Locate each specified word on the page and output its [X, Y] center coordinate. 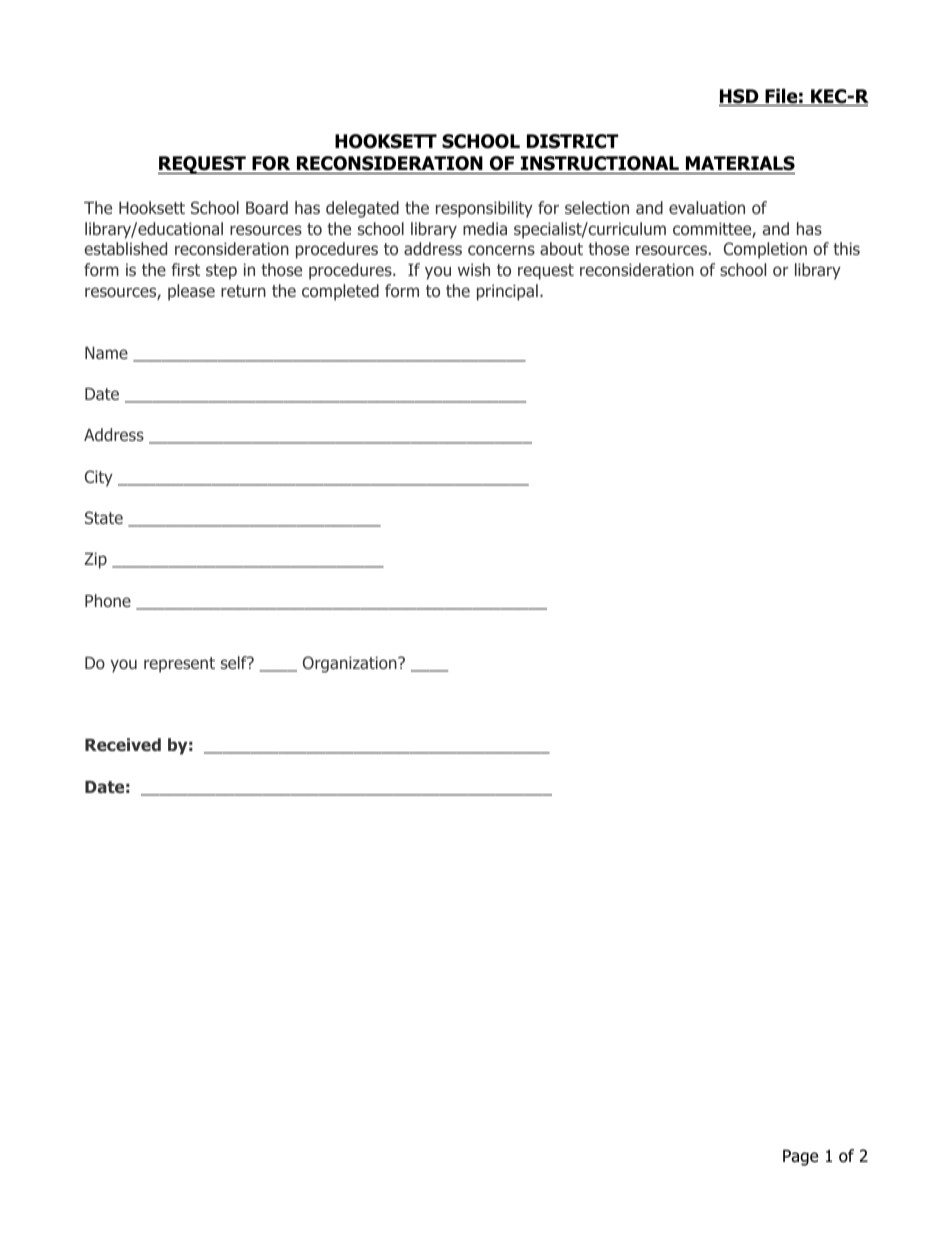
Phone [108, 600]
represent [179, 665]
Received [123, 744]
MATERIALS [740, 163]
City [99, 478]
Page [800, 1157]
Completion [765, 250]
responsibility [484, 209]
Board [267, 207]
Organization [351, 664]
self [235, 662]
